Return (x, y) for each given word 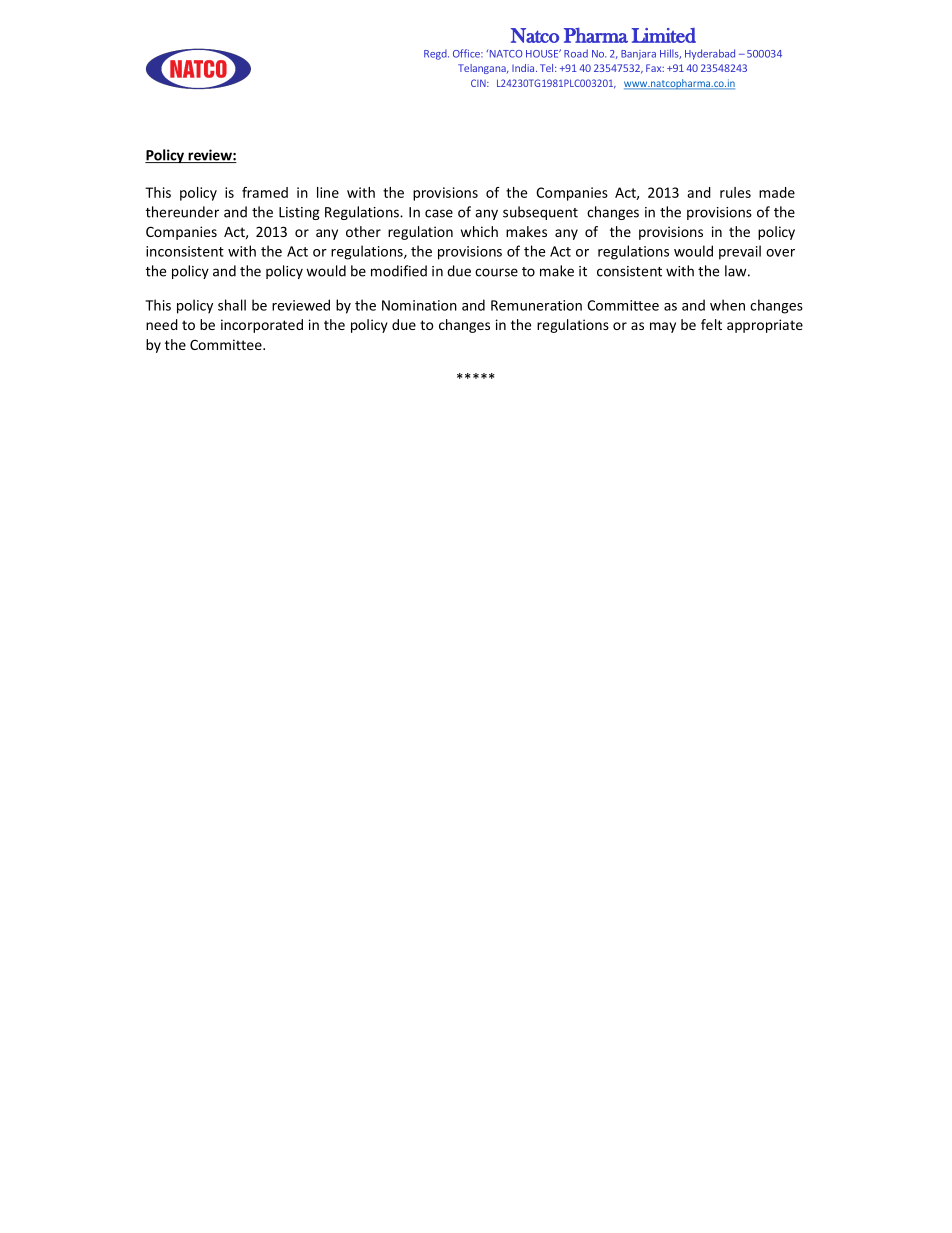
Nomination (419, 305)
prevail (740, 252)
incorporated (262, 326)
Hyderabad (710, 54)
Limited (664, 35)
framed (265, 192)
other (363, 231)
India (524, 68)
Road (576, 53)
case (439, 213)
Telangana (483, 69)
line (328, 192)
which (479, 231)
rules (735, 192)
